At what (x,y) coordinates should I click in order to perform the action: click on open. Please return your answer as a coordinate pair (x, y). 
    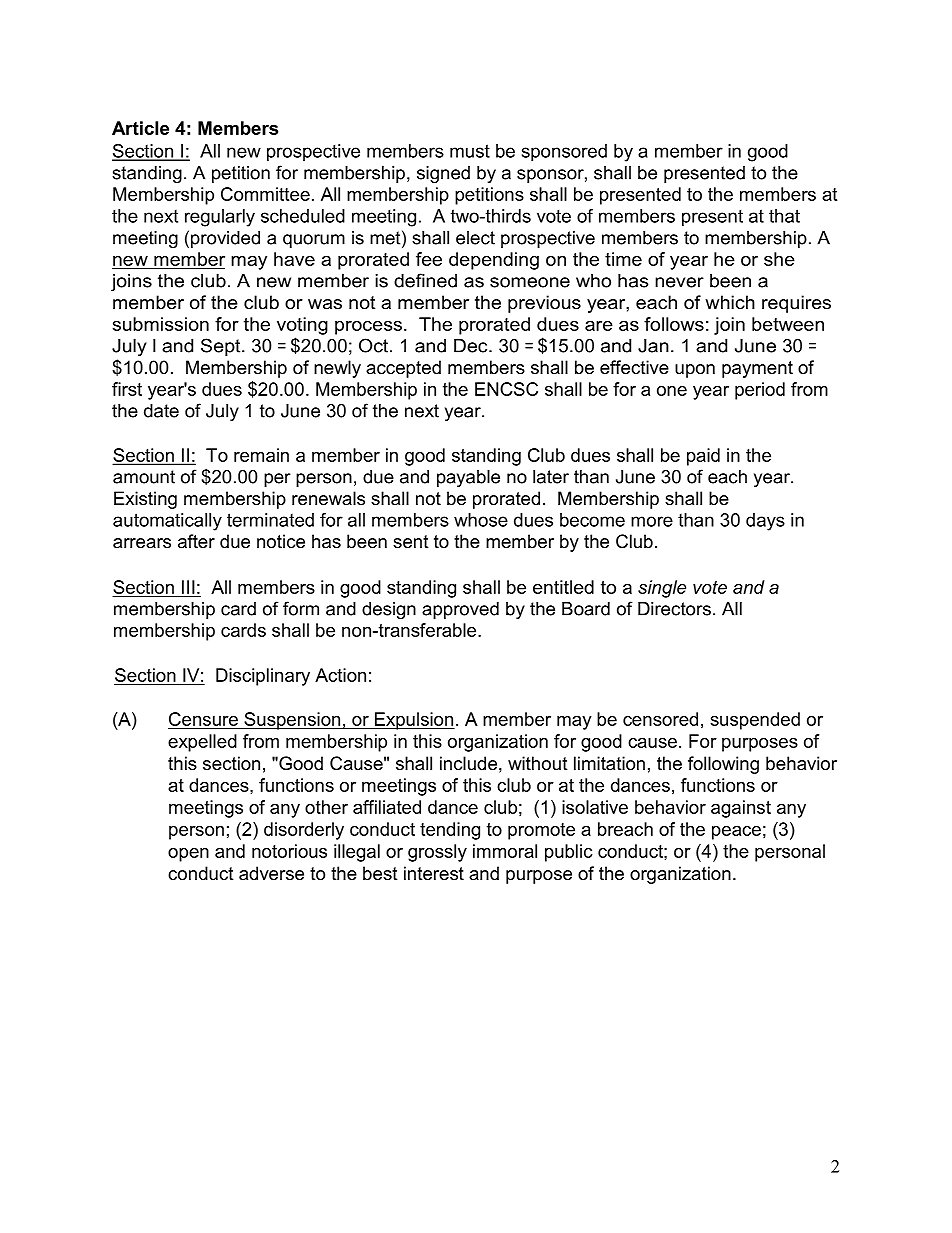
    Looking at the image, I should click on (188, 855).
